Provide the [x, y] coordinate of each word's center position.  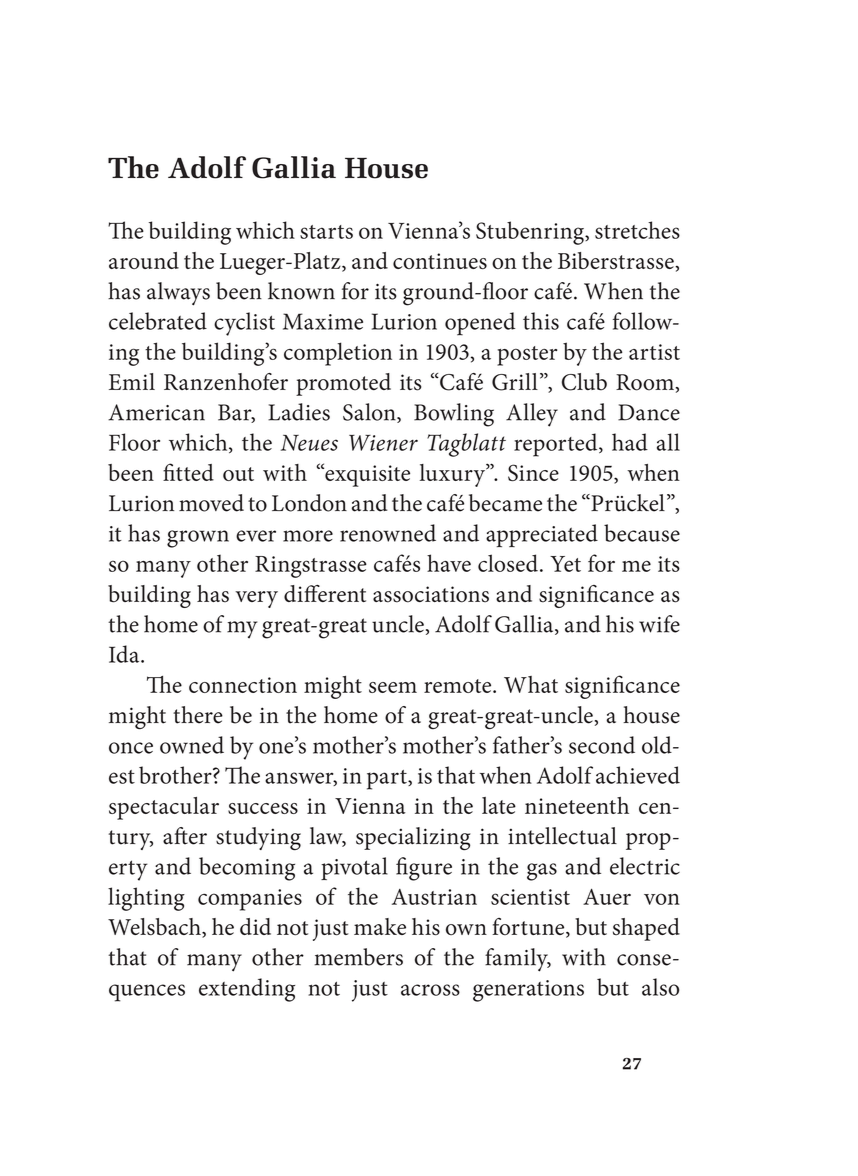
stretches [637, 230]
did [255, 926]
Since [533, 472]
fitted [188, 472]
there [198, 715]
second [602, 745]
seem [393, 687]
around [144, 260]
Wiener [383, 443]
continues [440, 261]
